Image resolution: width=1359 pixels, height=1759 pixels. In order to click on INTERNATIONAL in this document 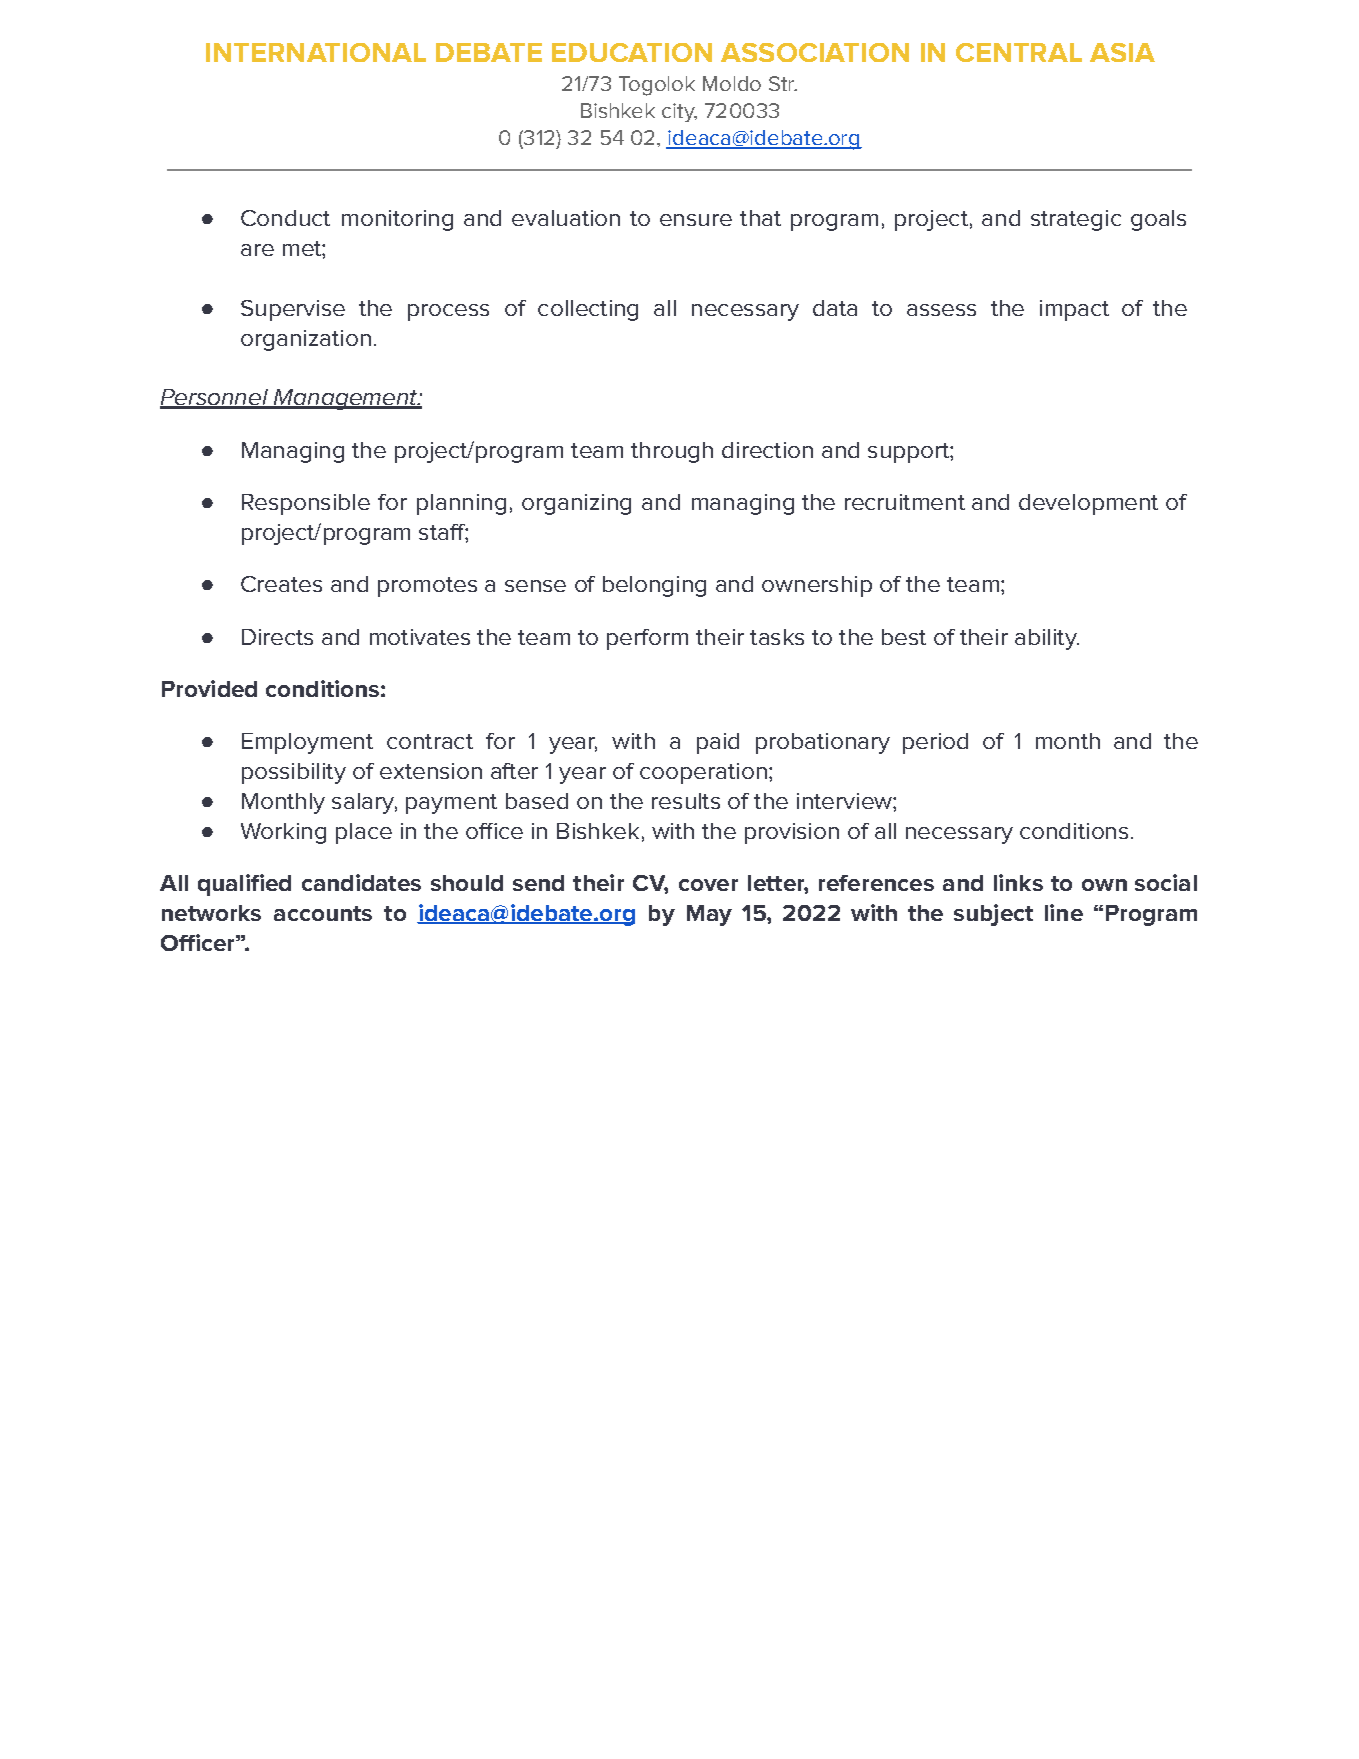, I will do `click(316, 52)`.
